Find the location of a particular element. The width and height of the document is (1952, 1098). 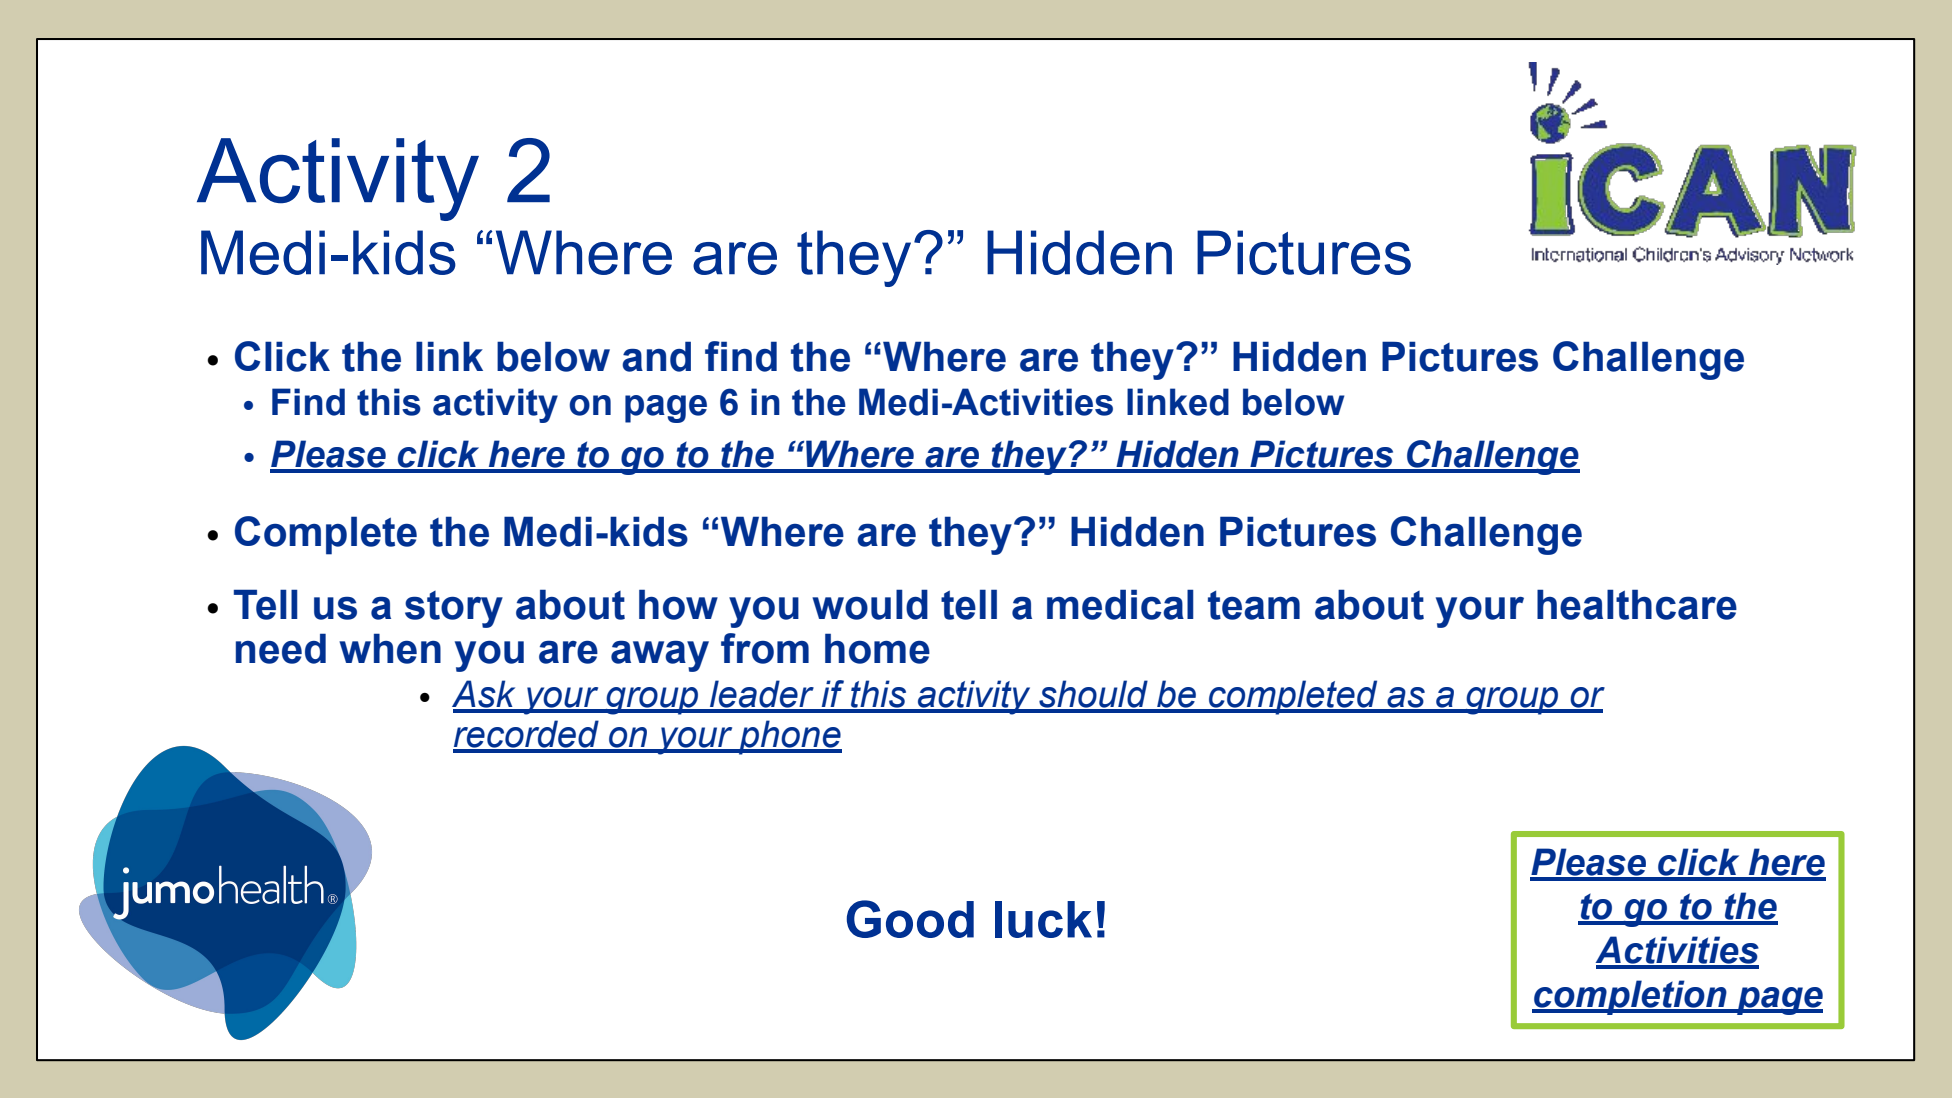

healthcare is located at coordinates (1637, 604).
